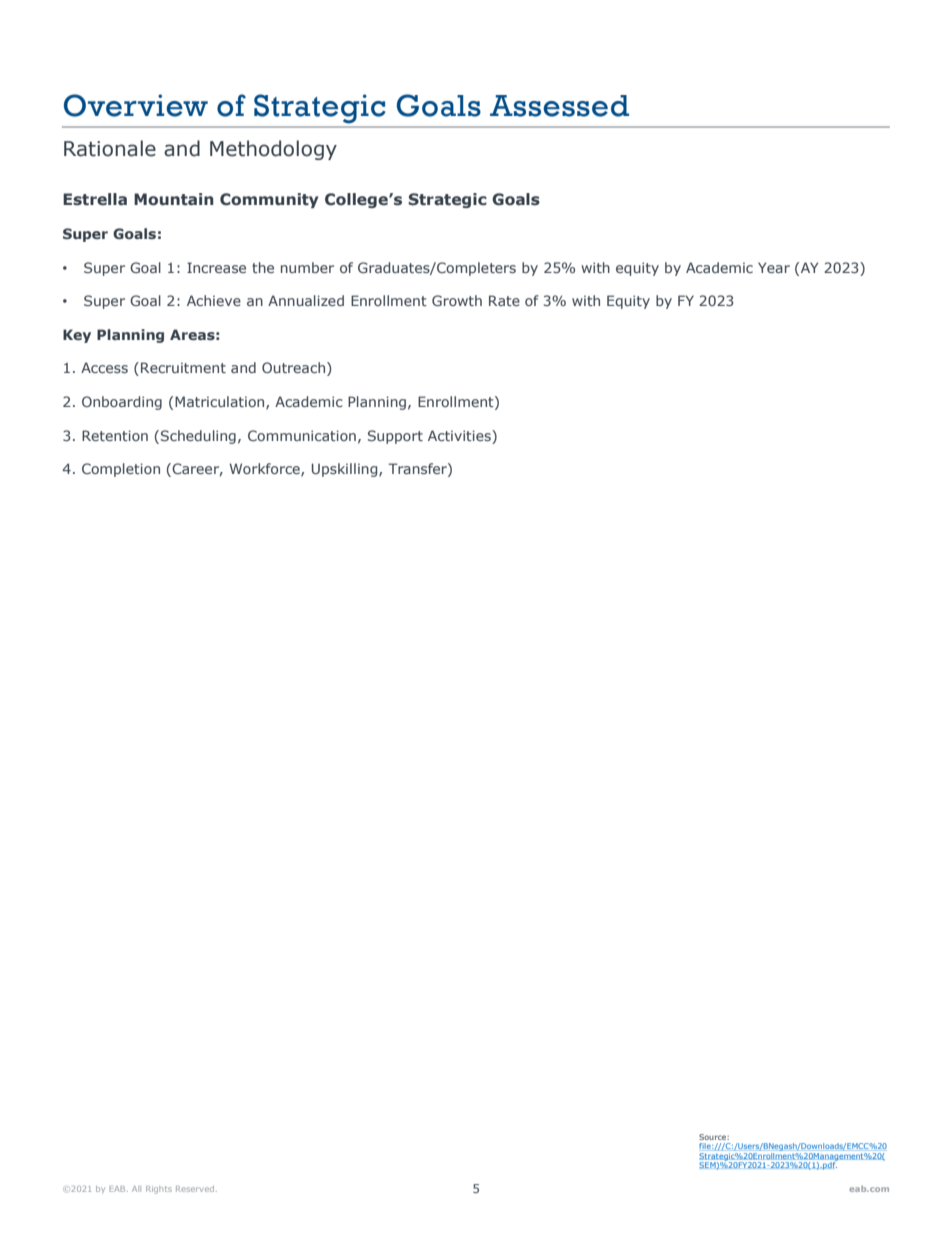 The width and height of the screenshot is (952, 1233). What do you see at coordinates (183, 367) in the screenshot?
I see `Recruitment` at bounding box center [183, 367].
